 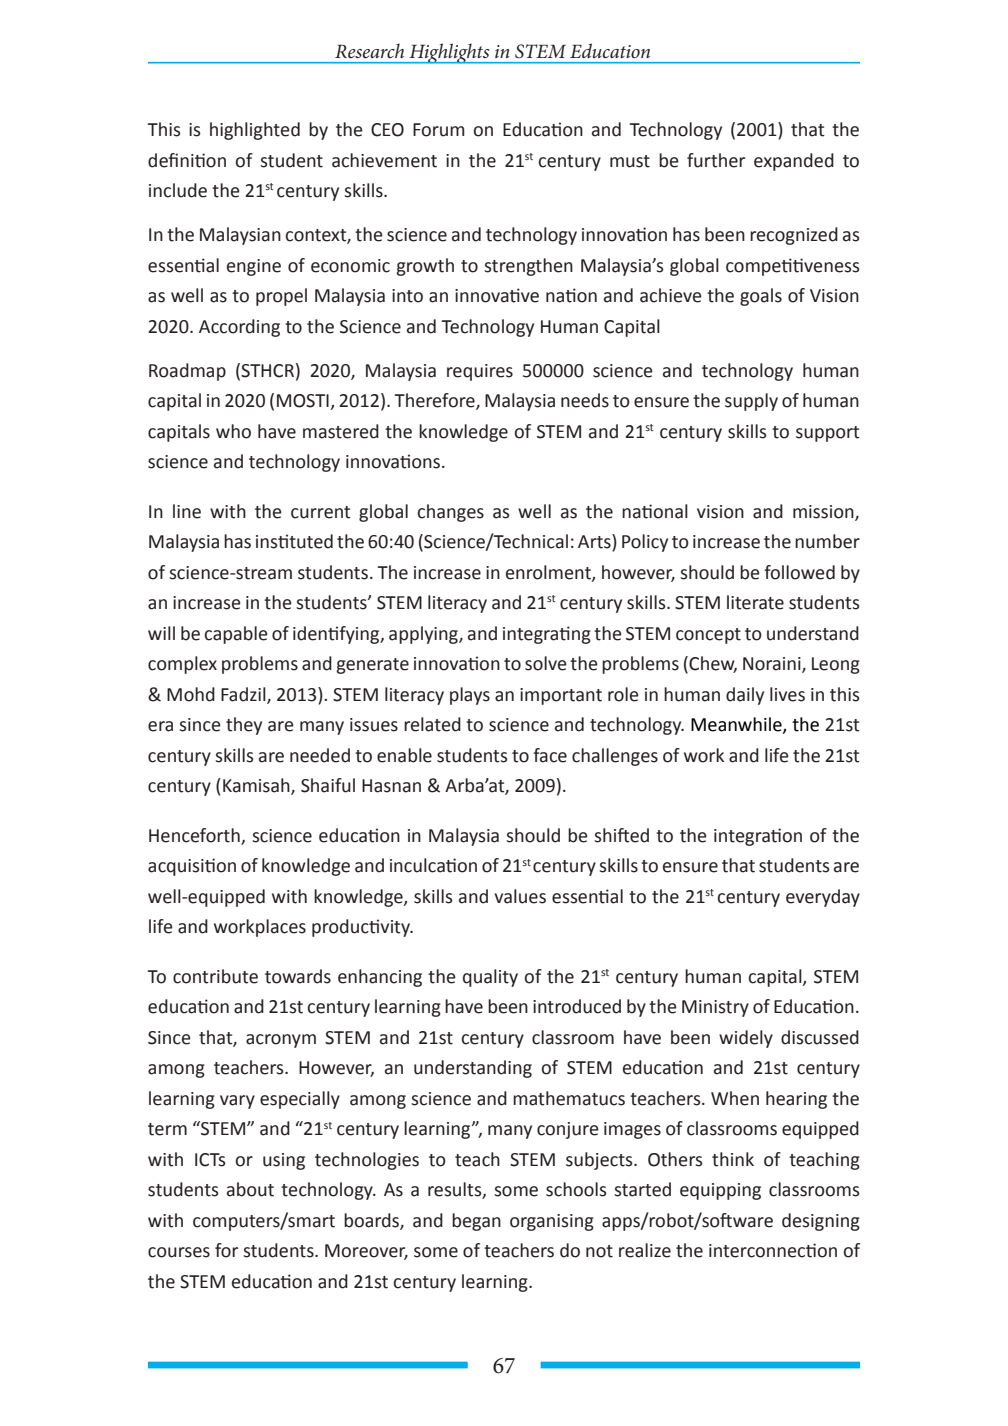 I want to click on supply, so click(x=751, y=402).
